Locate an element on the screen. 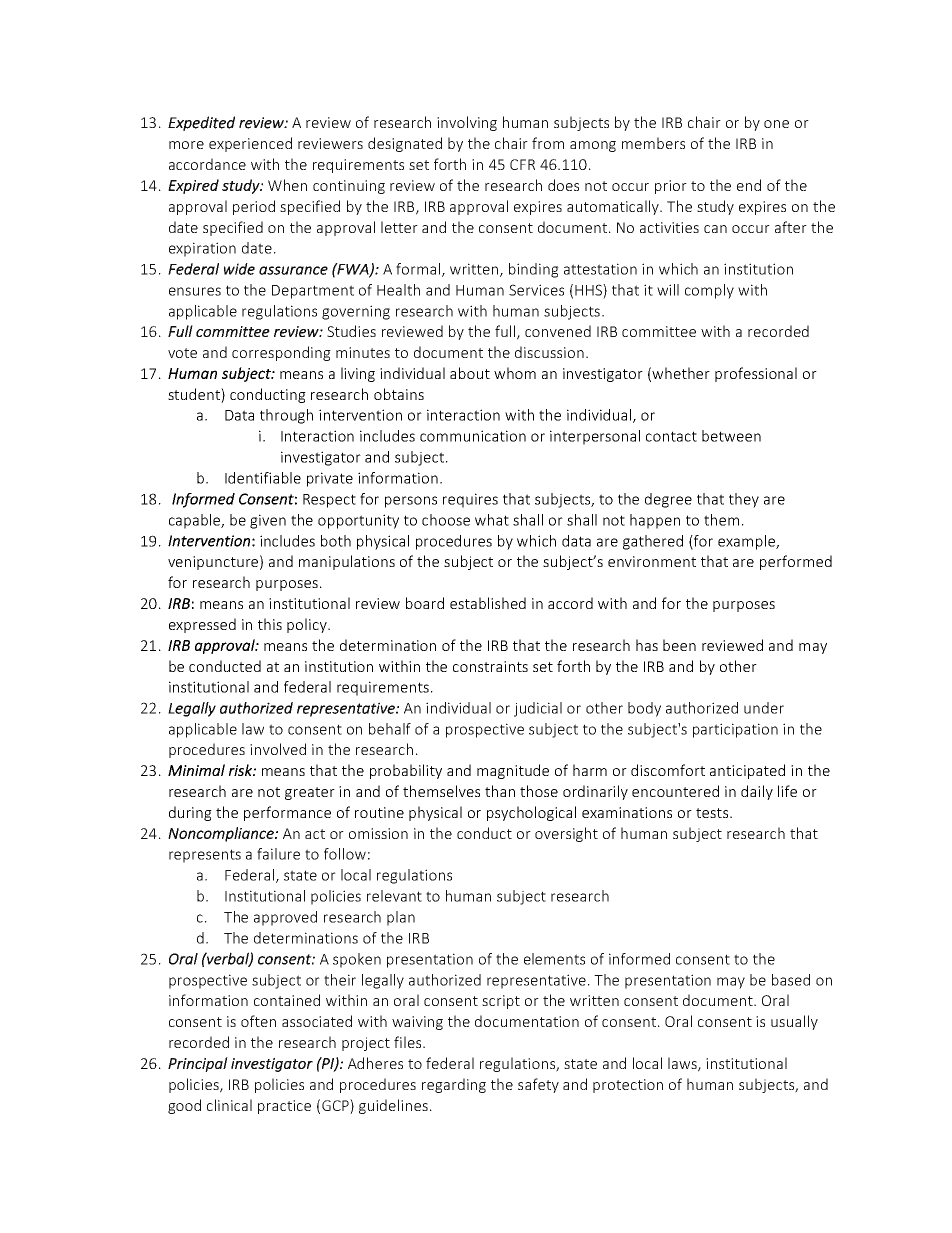 Image resolution: width=952 pixels, height=1233 pixels. about is located at coordinates (470, 373).
